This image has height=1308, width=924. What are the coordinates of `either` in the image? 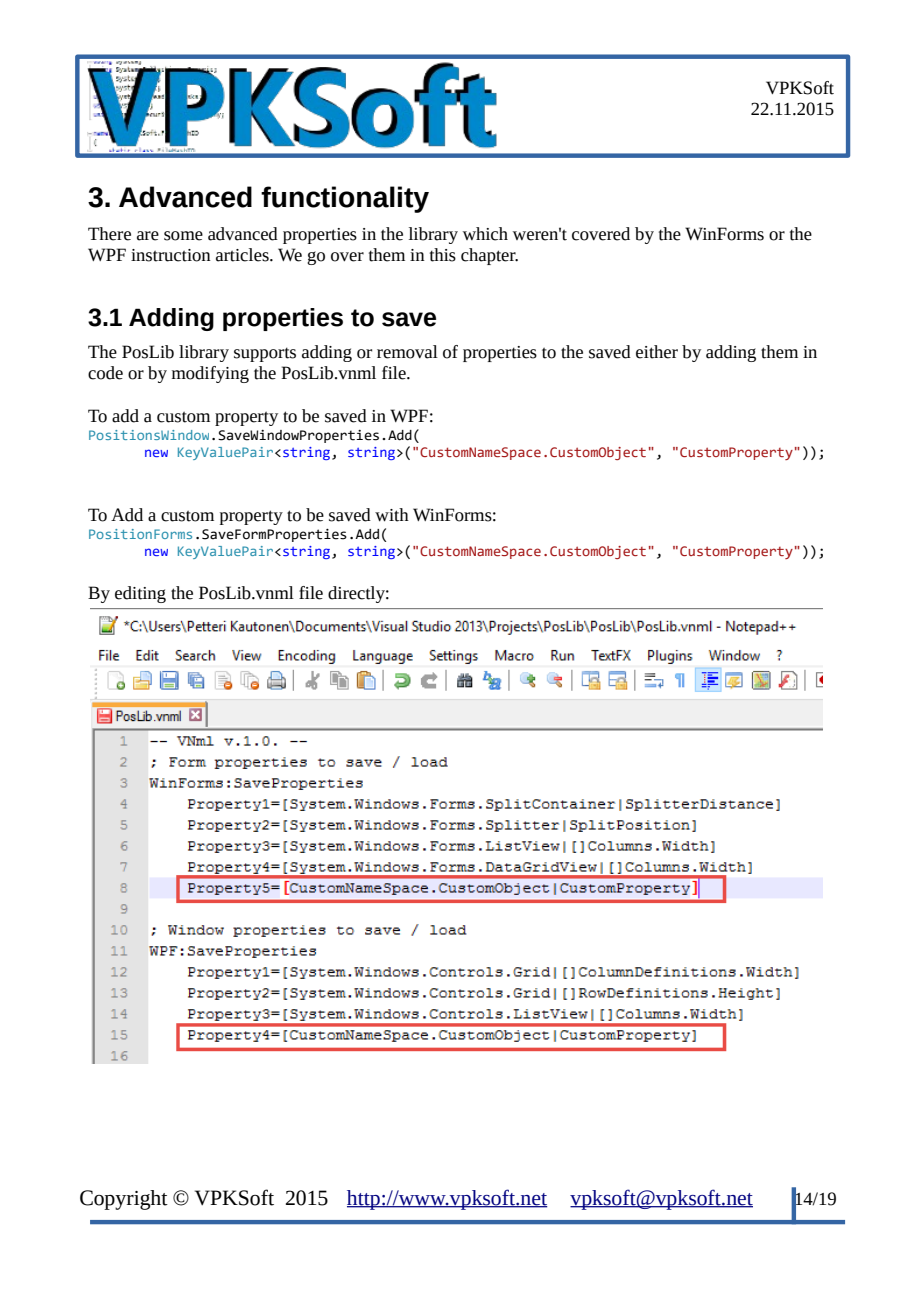 It's located at (657, 352).
